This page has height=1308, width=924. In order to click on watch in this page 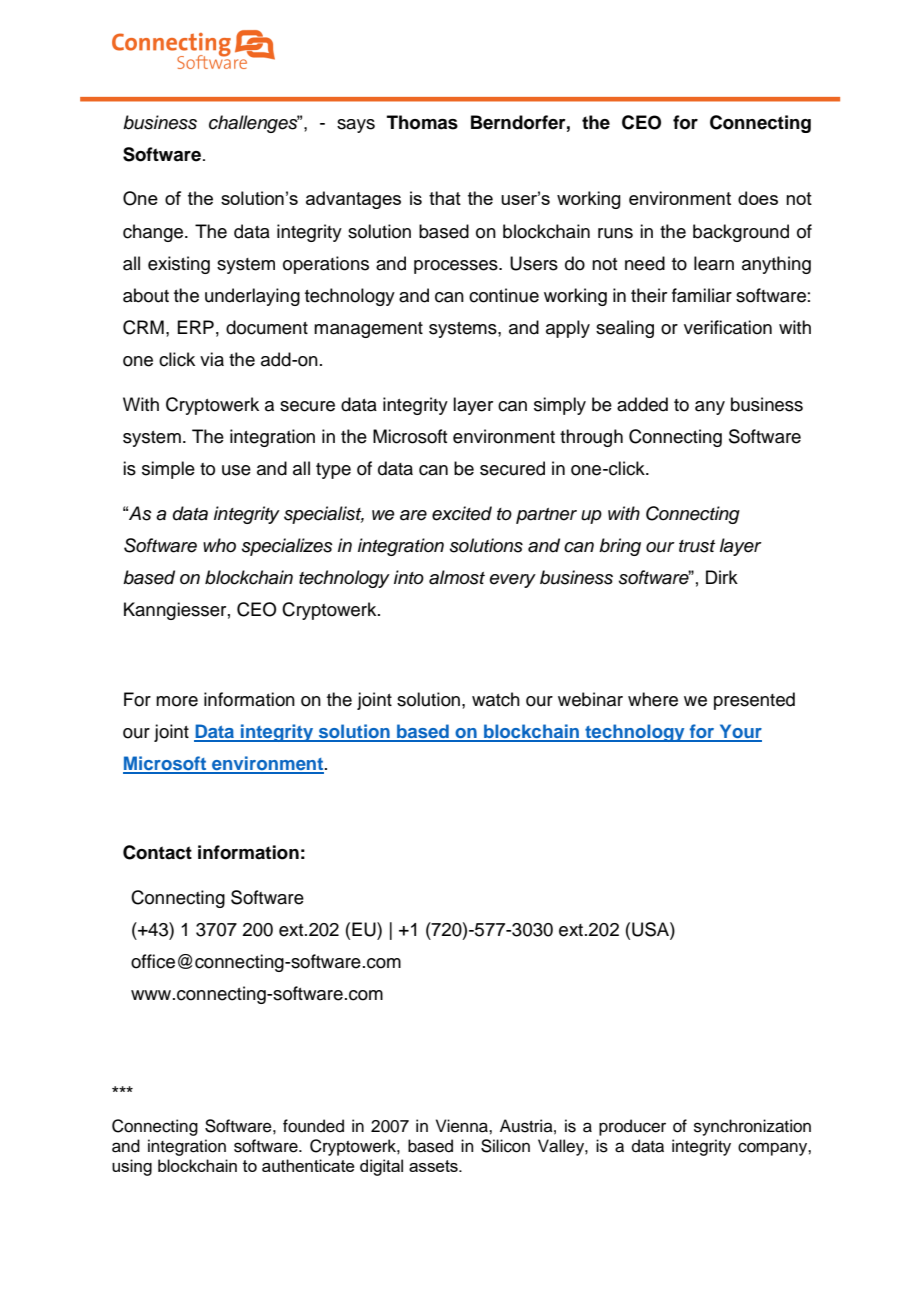, I will do `click(496, 699)`.
